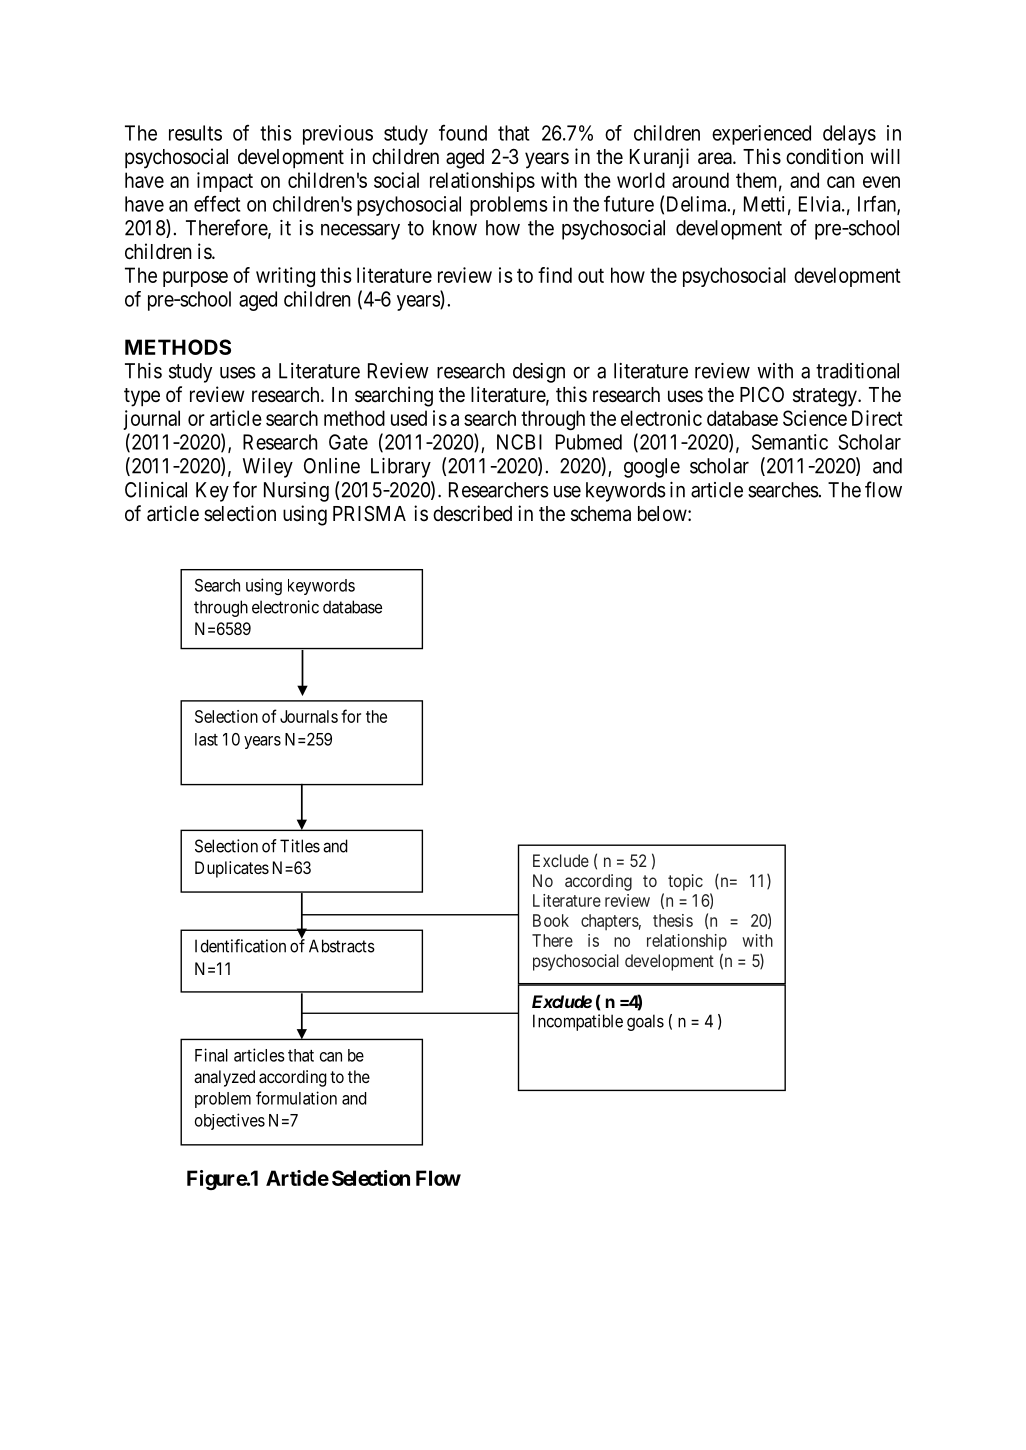 The width and height of the page is (1026, 1450). Describe the element at coordinates (824, 156) in the page. I see `condition` at that location.
